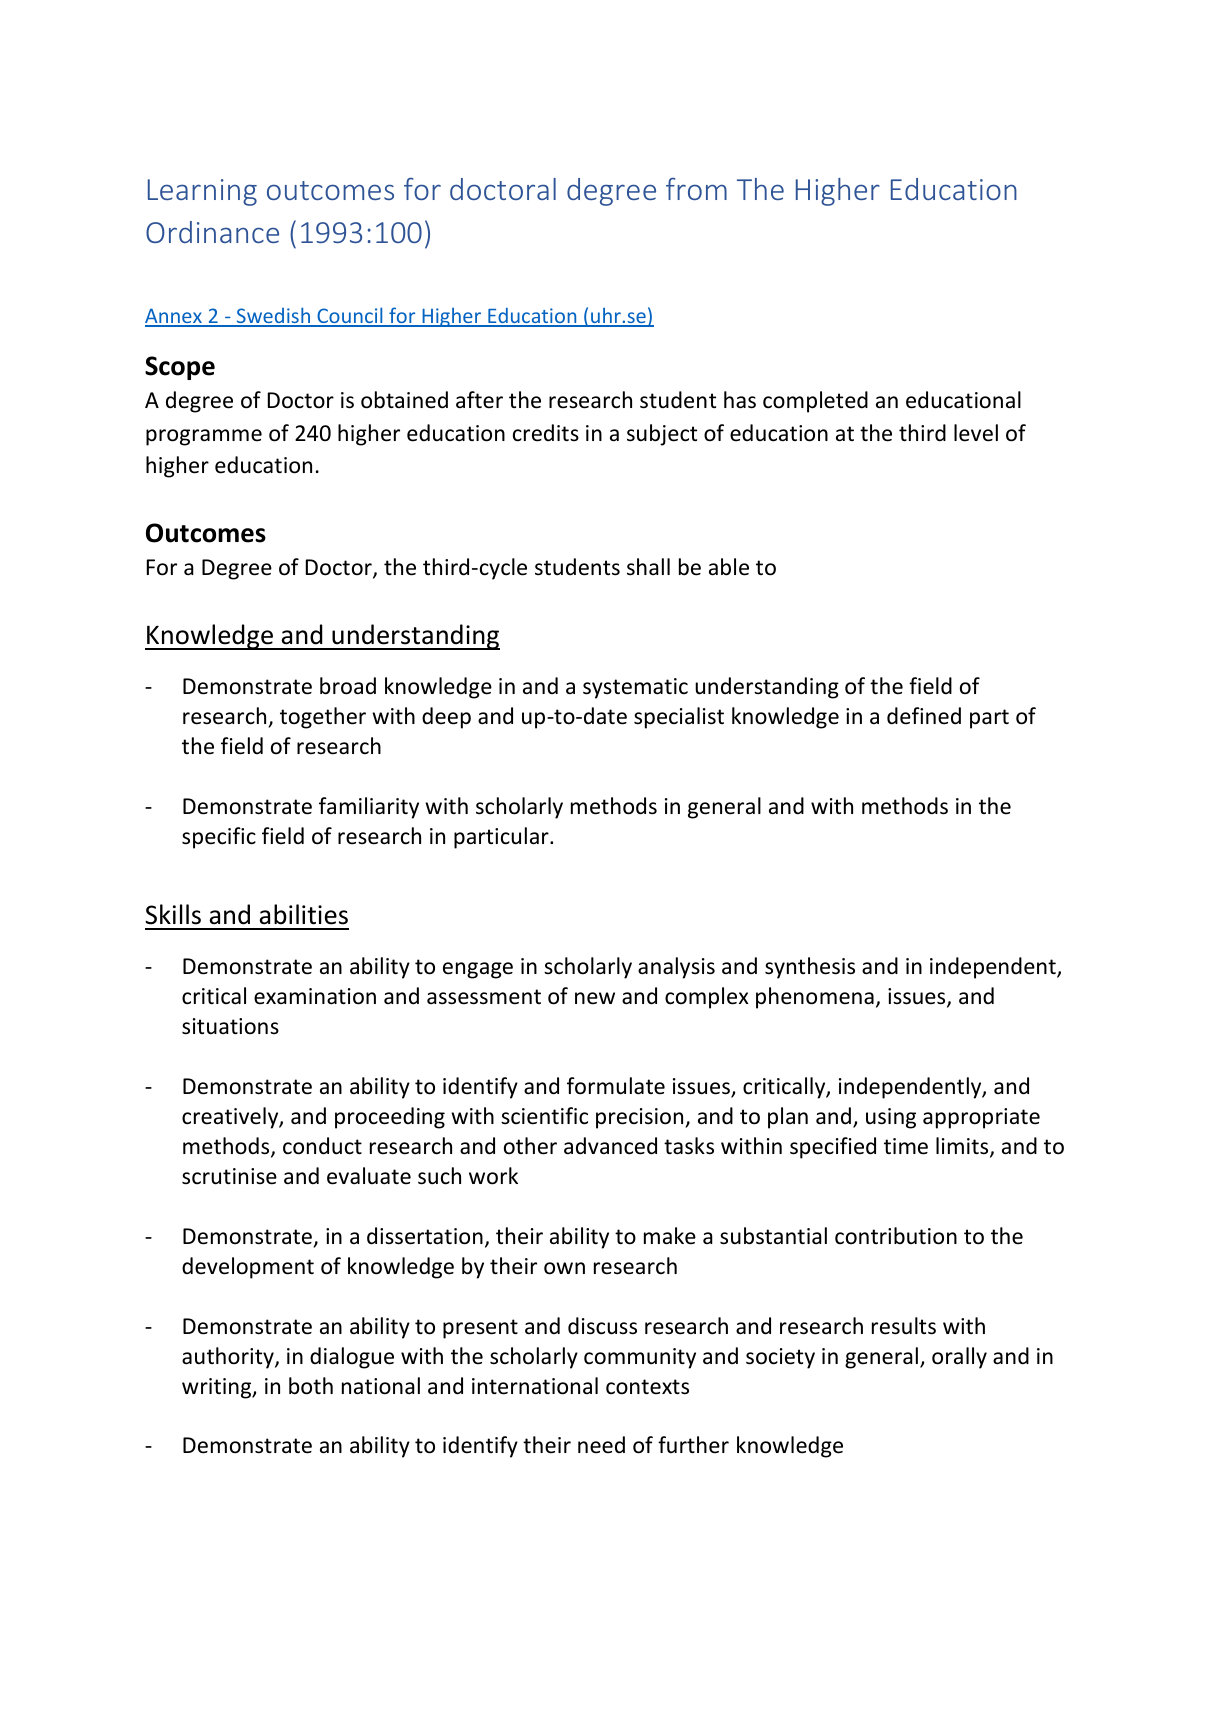 Image resolution: width=1218 pixels, height=1722 pixels. I want to click on both, so click(311, 1386).
